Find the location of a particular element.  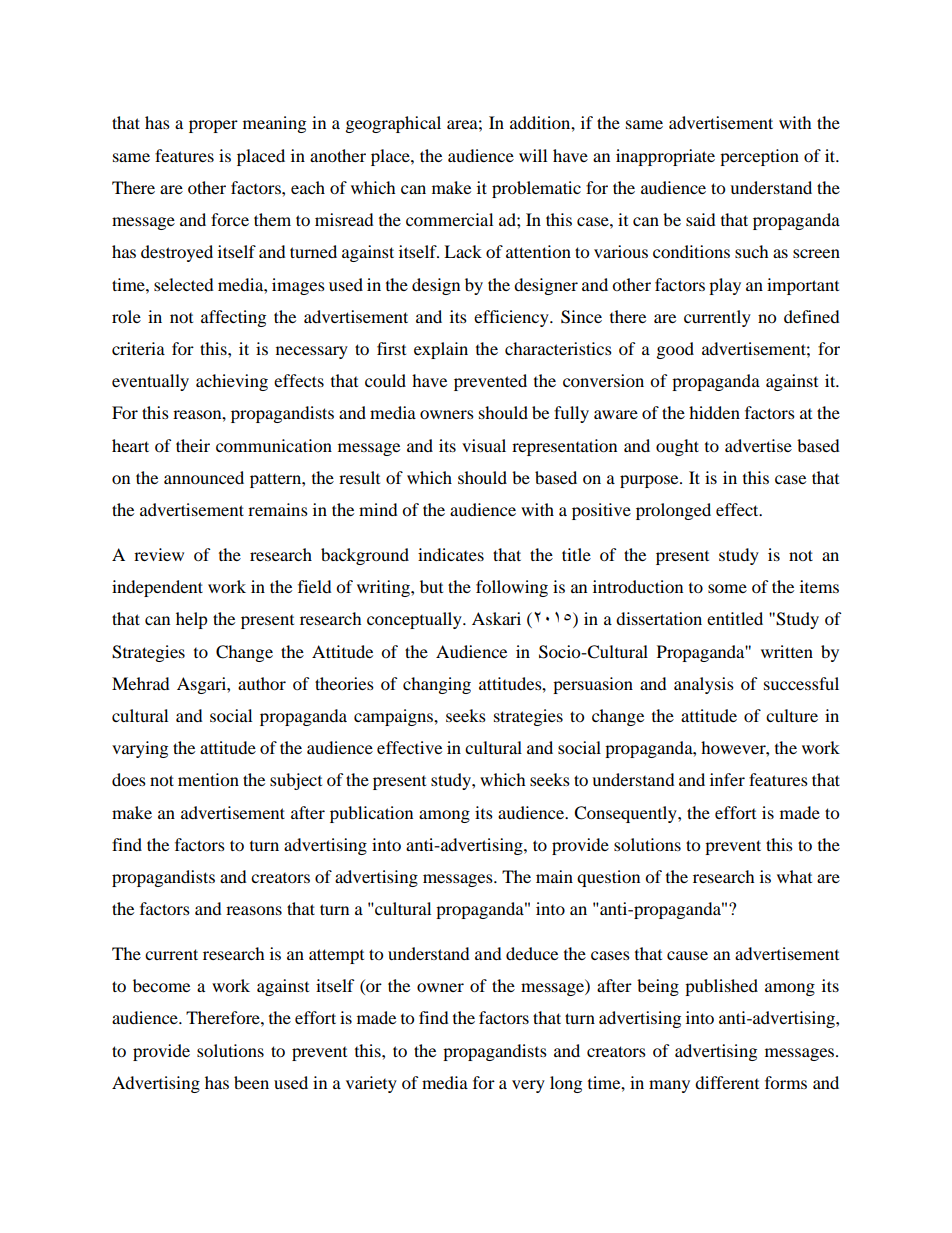

purpose is located at coordinates (650, 481).
